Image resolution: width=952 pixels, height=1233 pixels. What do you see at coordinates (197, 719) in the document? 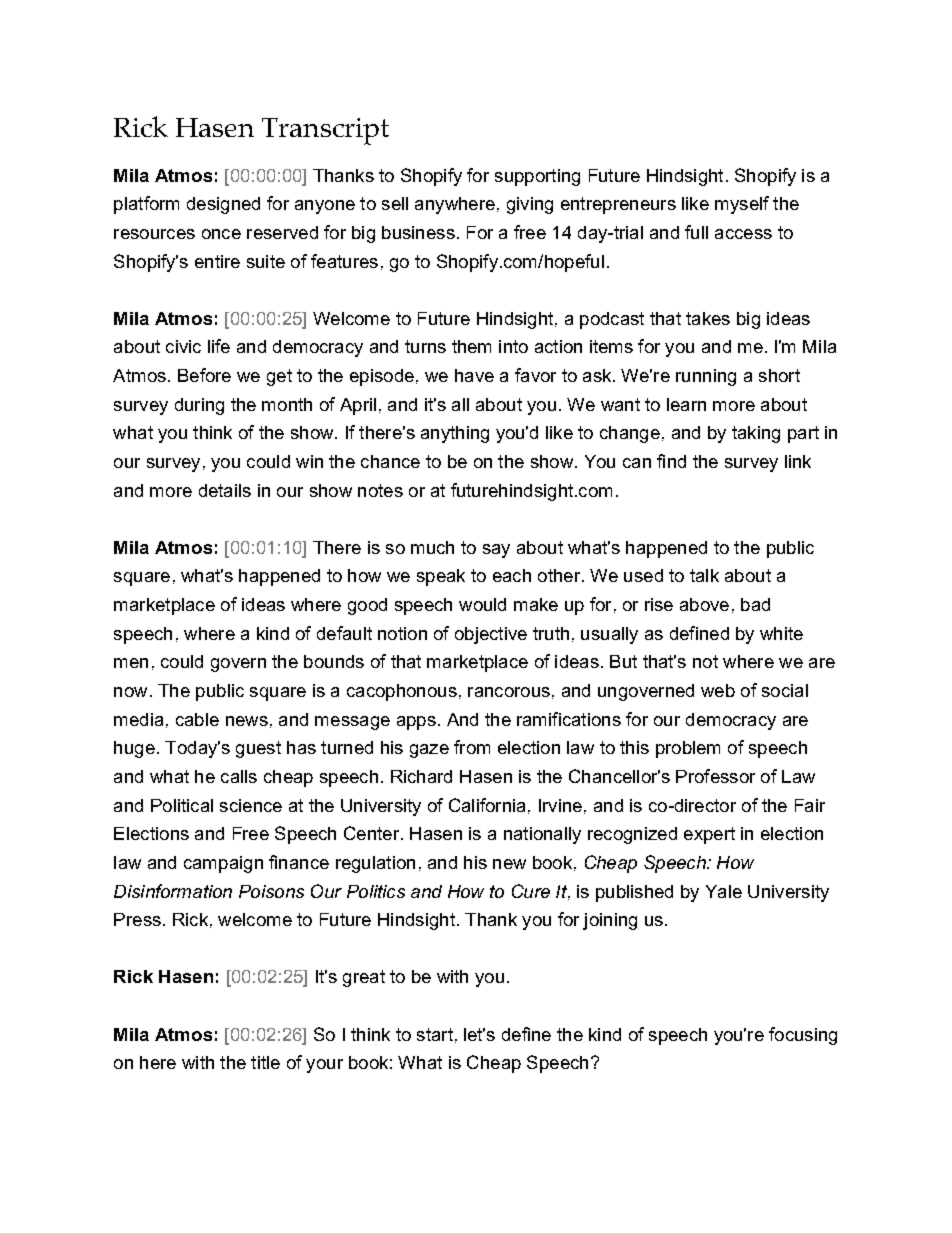
I see `cable` at bounding box center [197, 719].
